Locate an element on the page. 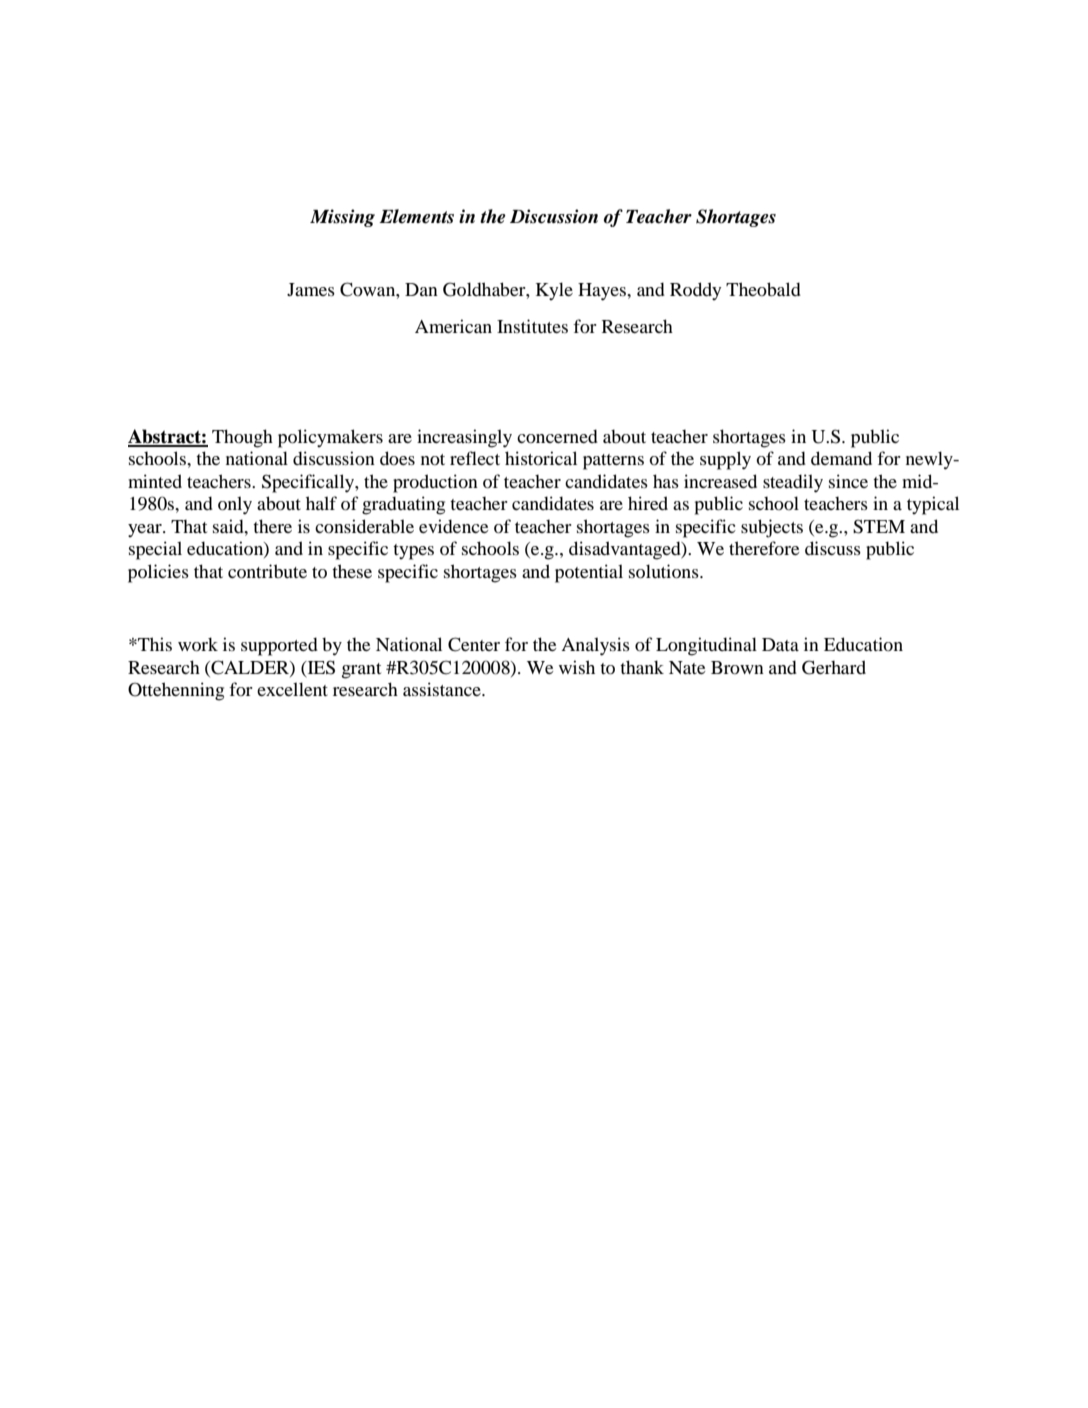  contribute is located at coordinates (267, 571).
